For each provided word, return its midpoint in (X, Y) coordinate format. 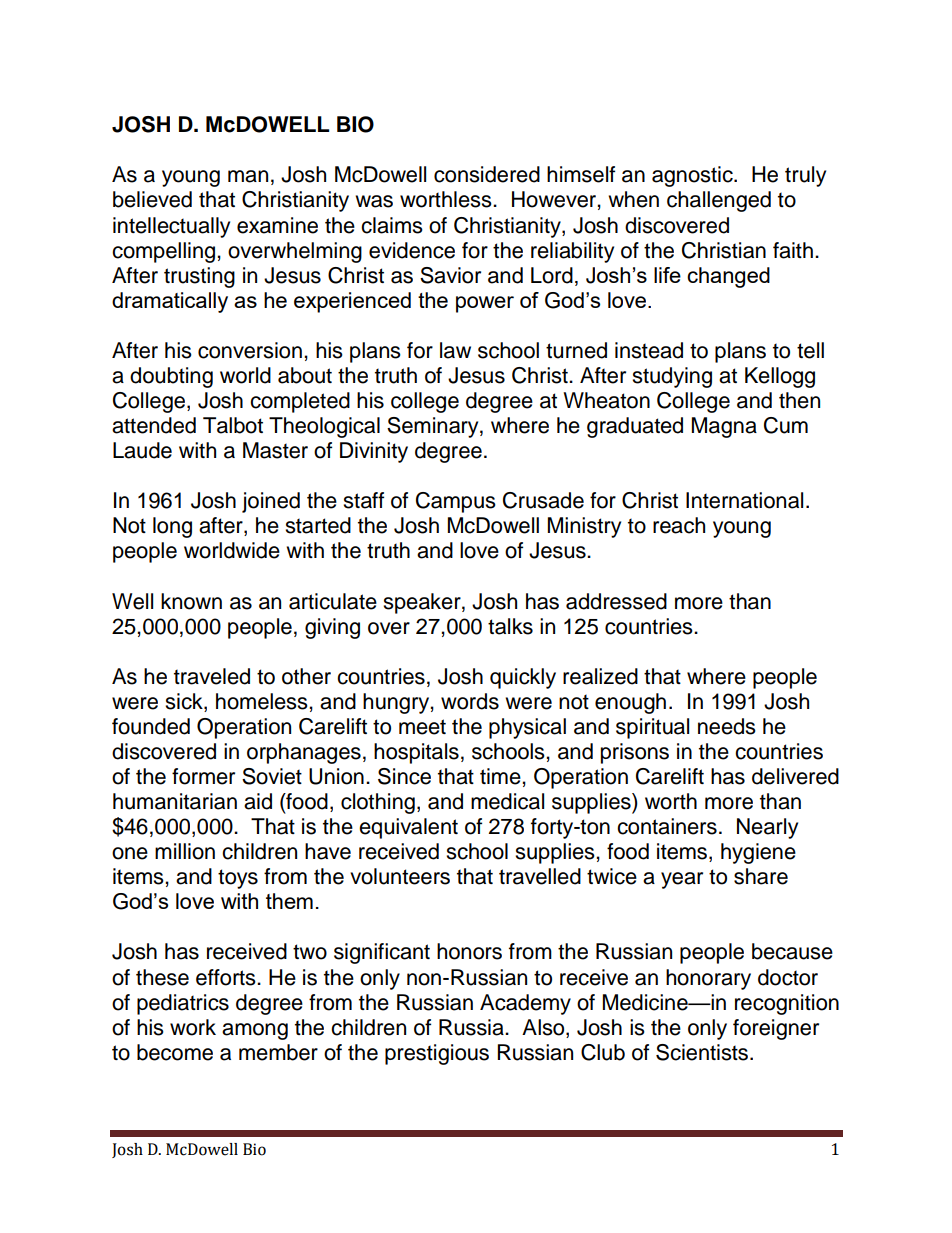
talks (510, 626)
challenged (719, 201)
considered (487, 174)
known (191, 601)
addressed (616, 601)
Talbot (233, 425)
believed (152, 199)
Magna (724, 427)
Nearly (767, 828)
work (193, 1027)
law (455, 350)
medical (507, 801)
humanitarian (175, 801)
